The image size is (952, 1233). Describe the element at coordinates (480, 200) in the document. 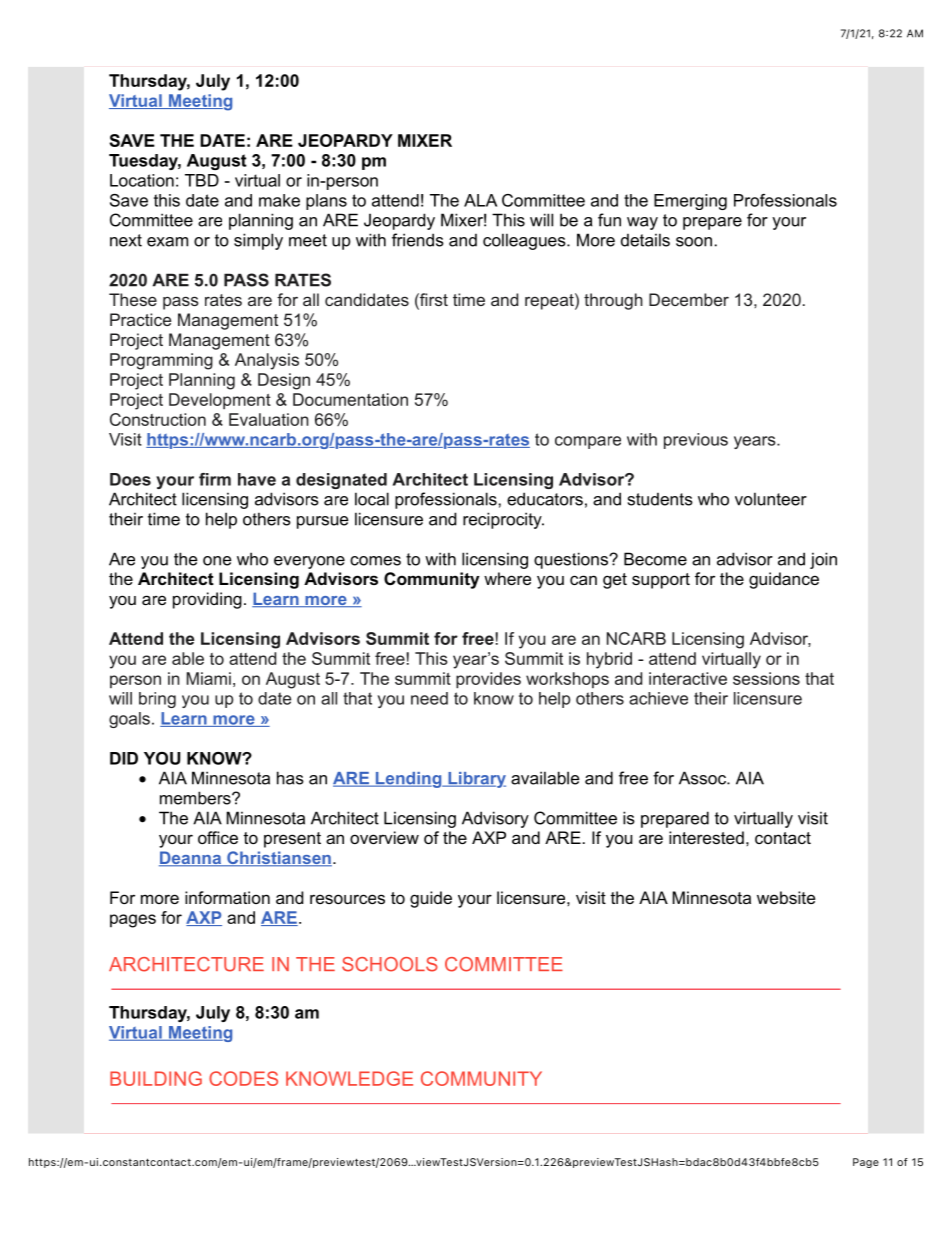

I see `ALA` at that location.
